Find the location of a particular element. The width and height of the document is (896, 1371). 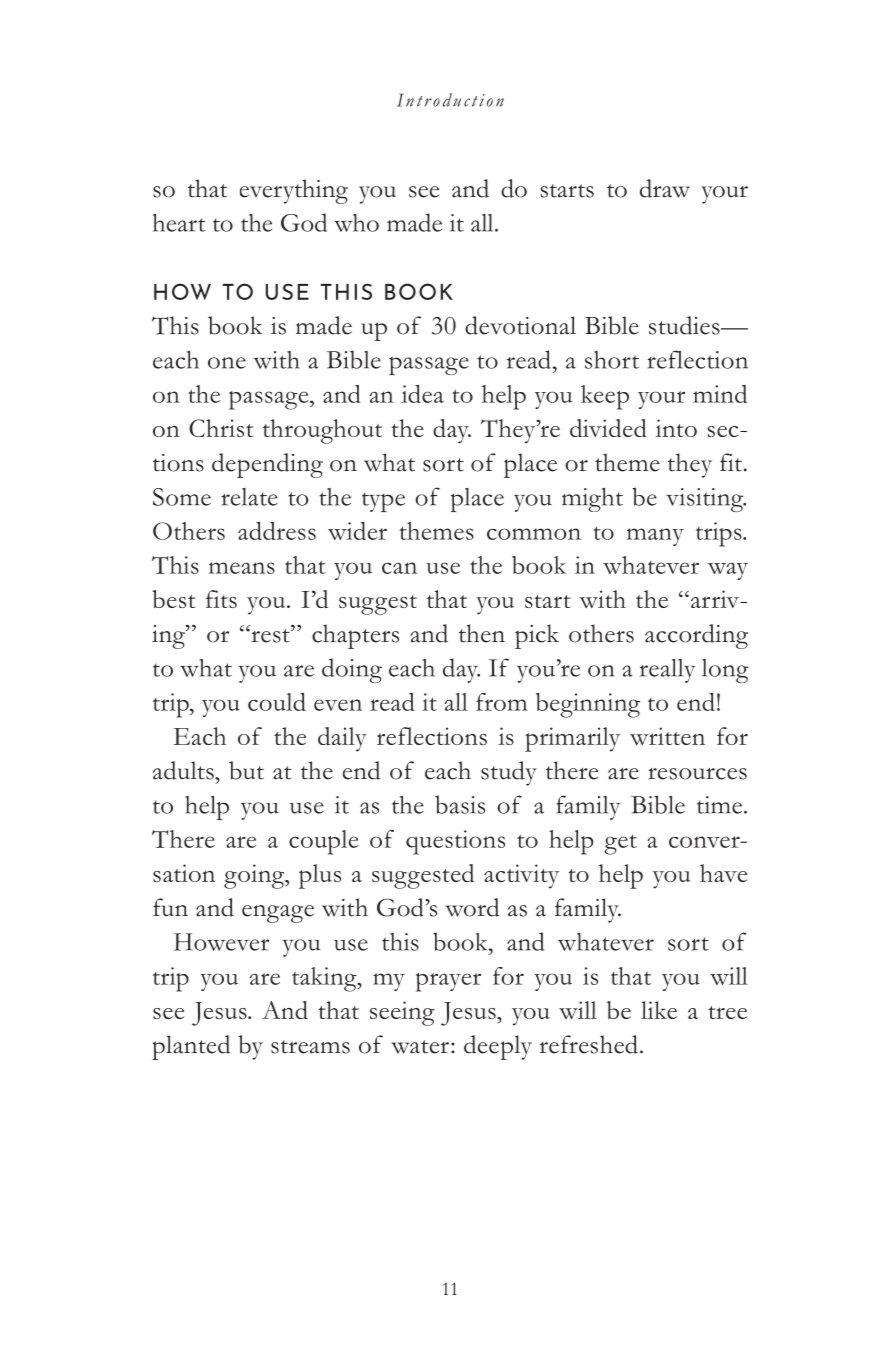

everything is located at coordinates (294, 191).
